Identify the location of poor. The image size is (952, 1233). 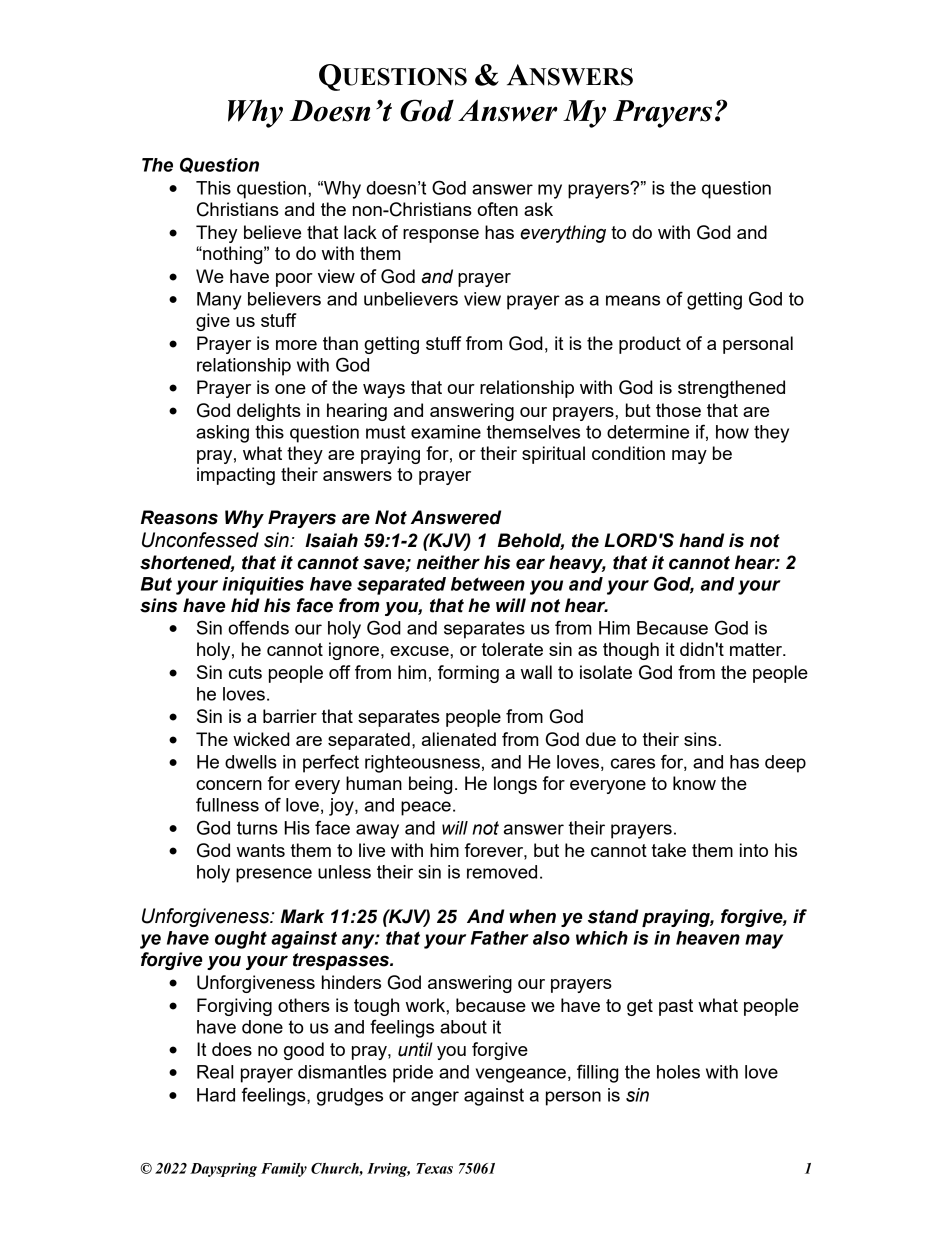
(294, 280).
